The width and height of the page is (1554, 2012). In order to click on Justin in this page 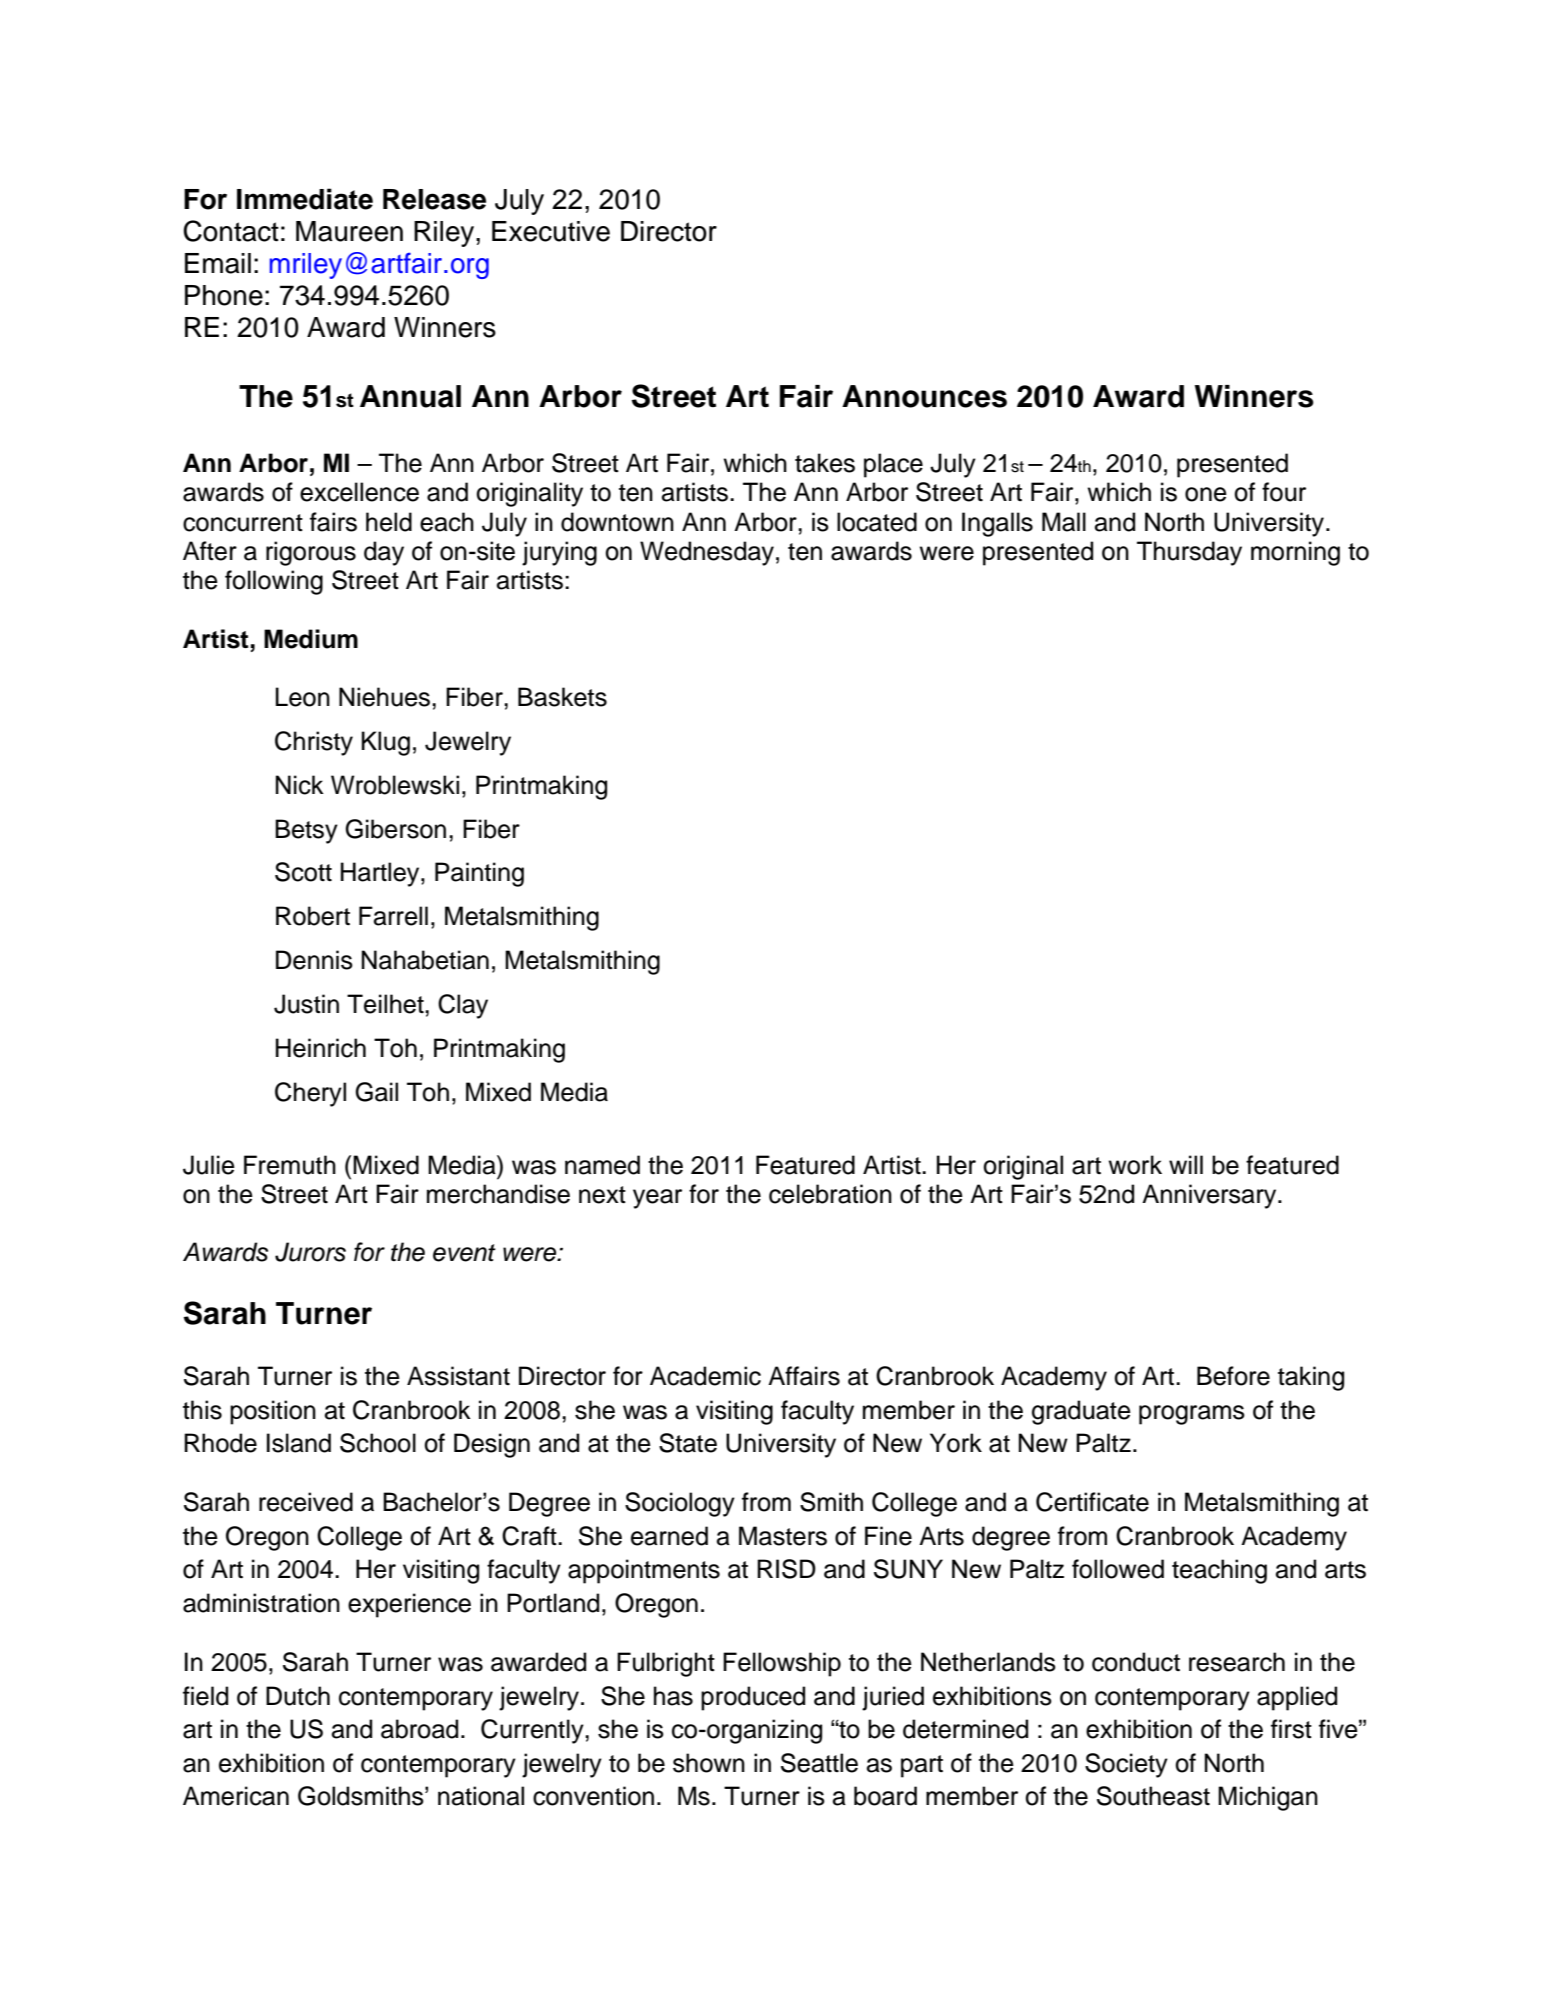, I will do `click(306, 1004)`.
